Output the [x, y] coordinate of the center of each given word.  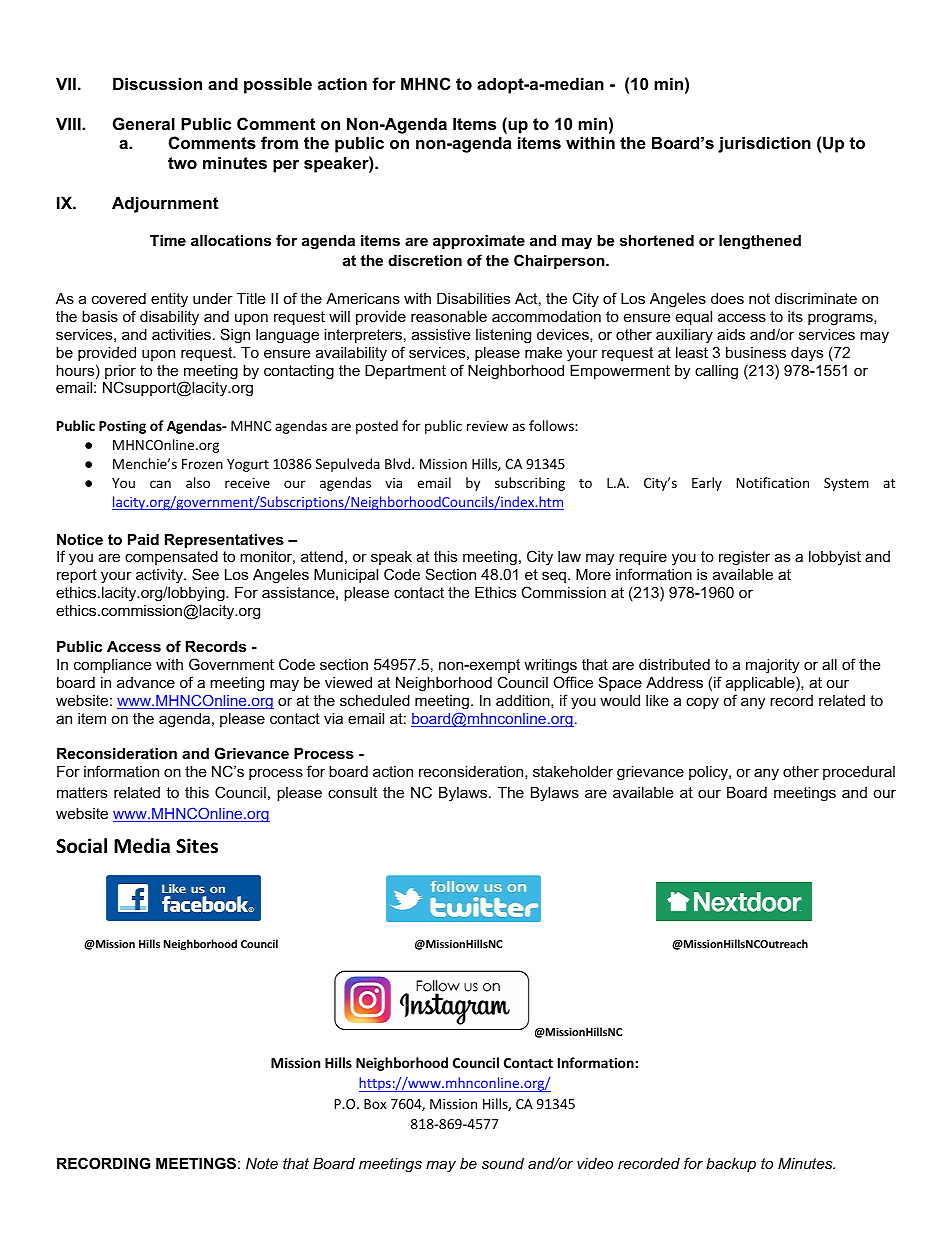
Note [262, 1163]
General [144, 123]
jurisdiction [764, 144]
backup [731, 1165]
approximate [479, 242]
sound [503, 1163]
